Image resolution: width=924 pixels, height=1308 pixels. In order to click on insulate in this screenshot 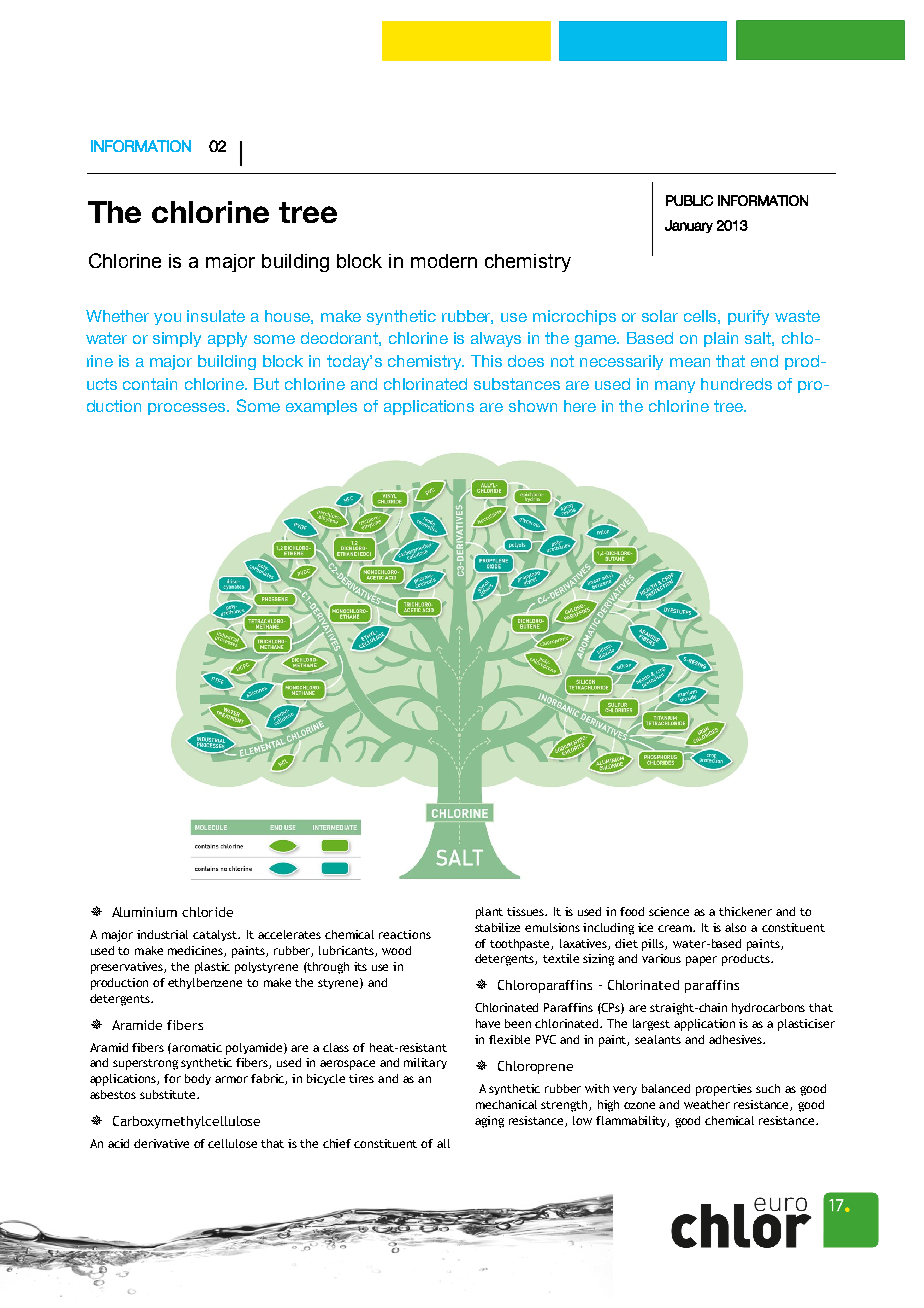, I will do `click(216, 316)`.
